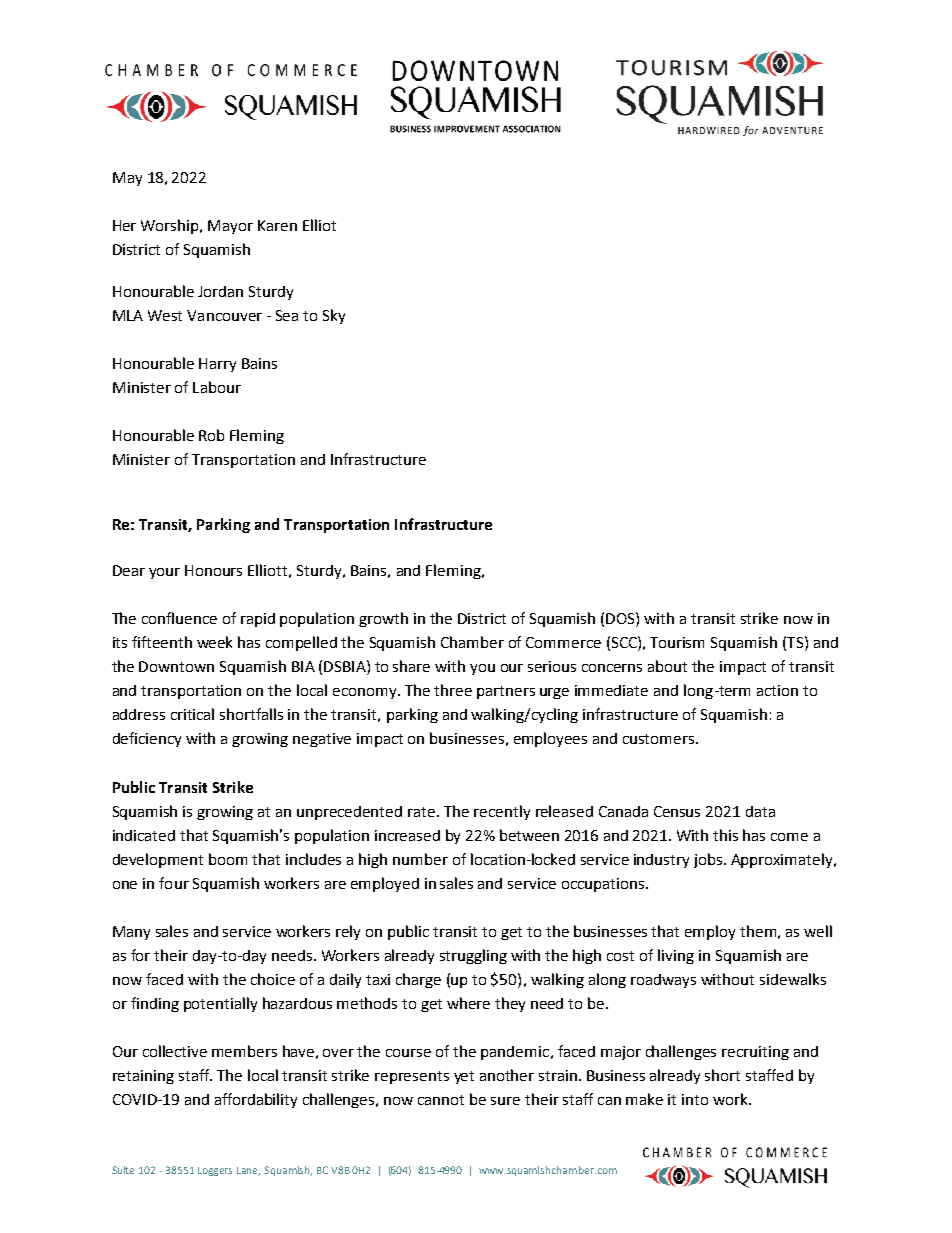  I want to click on action, so click(777, 690).
